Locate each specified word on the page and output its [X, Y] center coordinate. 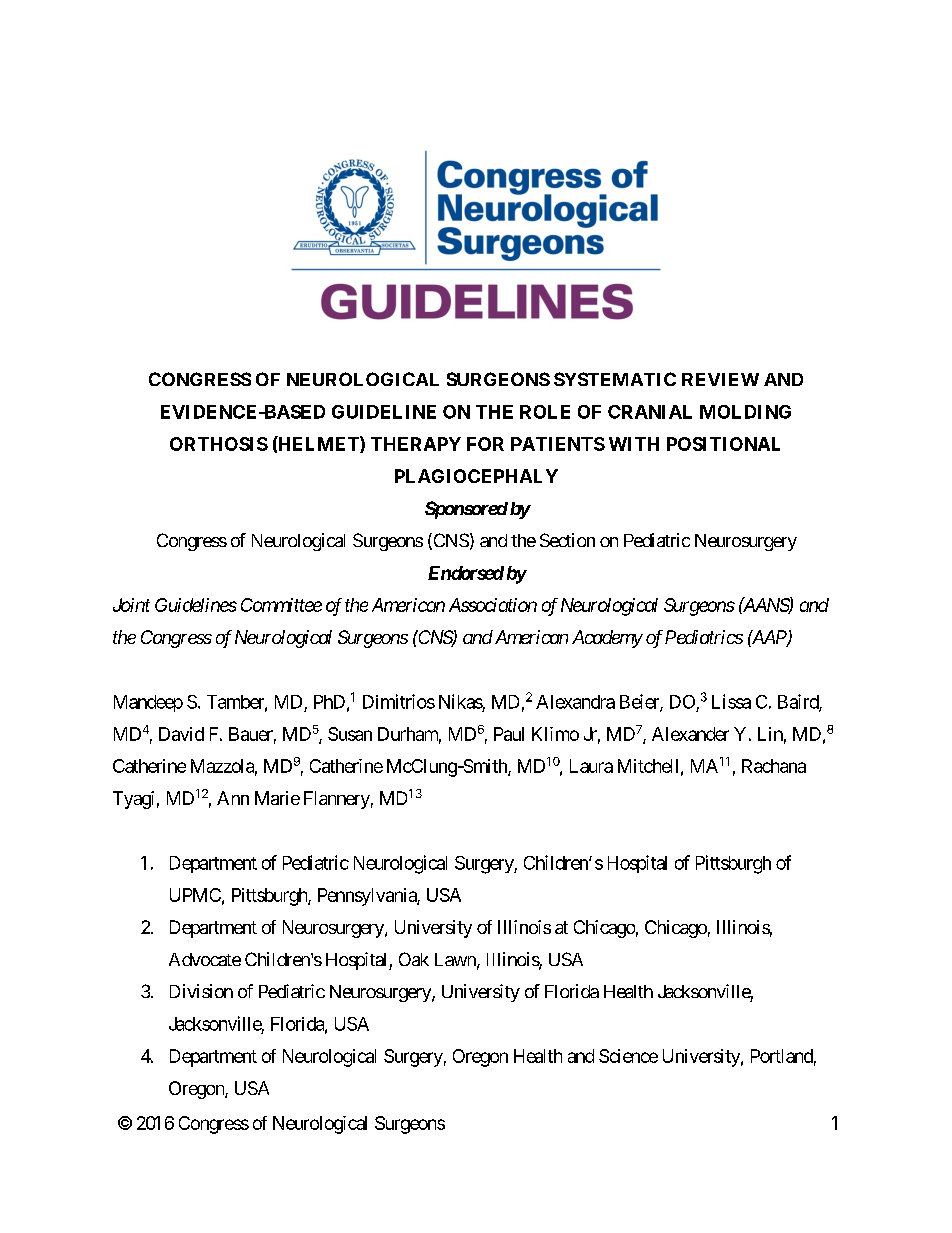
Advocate [205, 959]
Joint [131, 605]
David [181, 734]
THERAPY [416, 444]
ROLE [545, 412]
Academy [607, 639]
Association [493, 605]
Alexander [690, 734]
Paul [509, 734]
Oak [414, 959]
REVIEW [720, 379]
